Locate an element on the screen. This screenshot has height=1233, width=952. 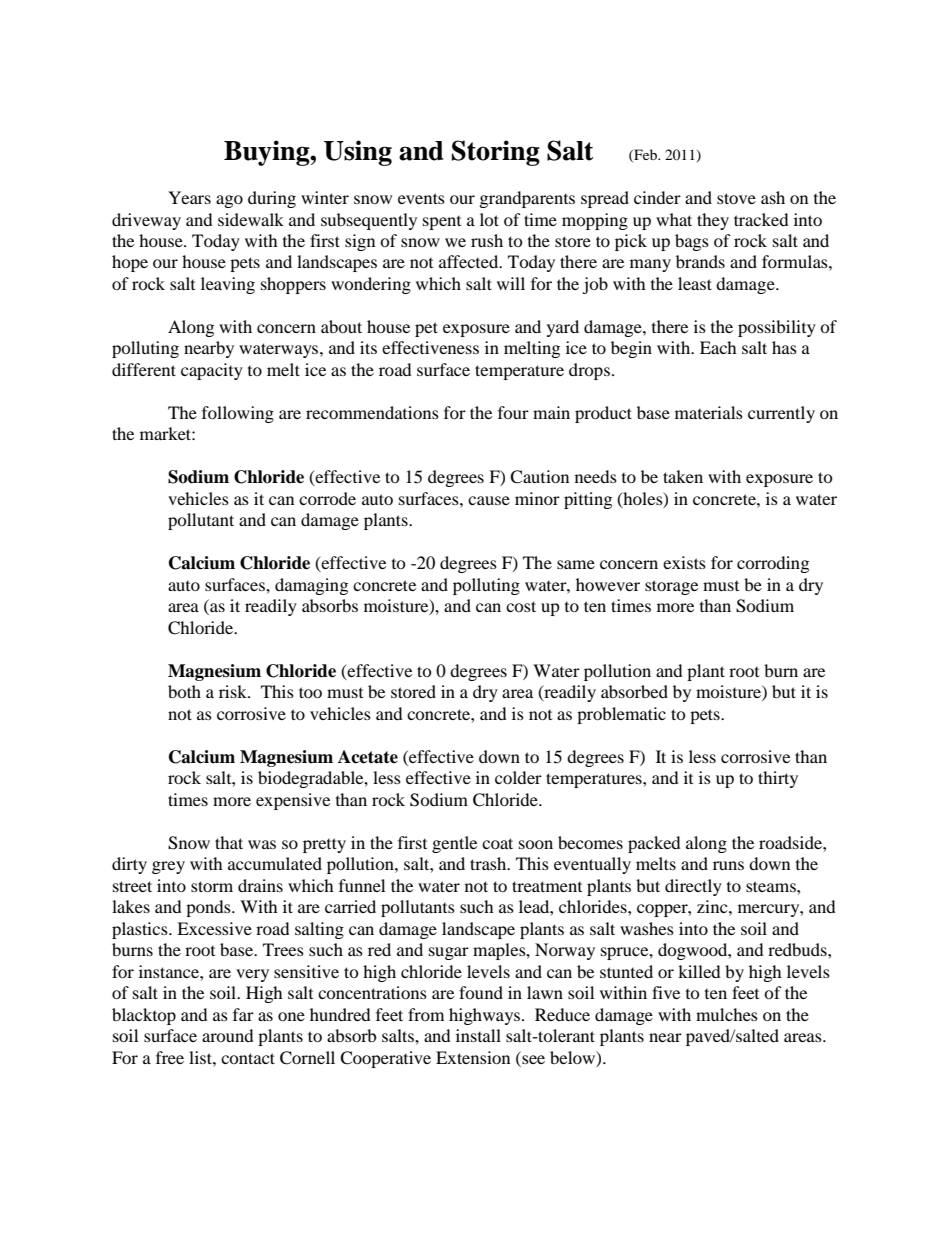
damaging is located at coordinates (311, 586).
